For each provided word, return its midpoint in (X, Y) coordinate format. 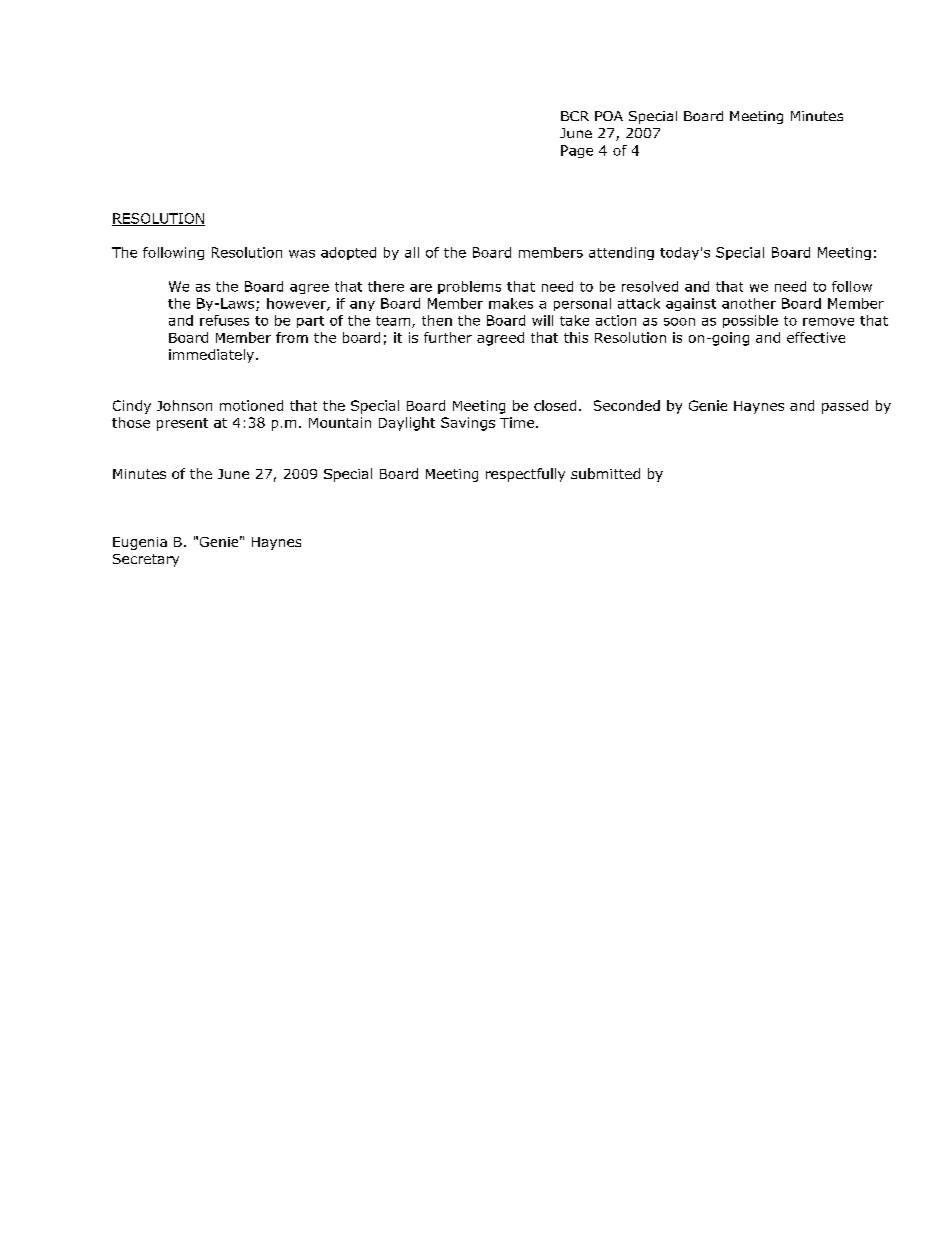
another (749, 303)
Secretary (146, 560)
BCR (575, 116)
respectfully (525, 475)
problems (469, 287)
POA (609, 116)
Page (577, 151)
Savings (468, 424)
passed (845, 407)
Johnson (184, 405)
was (302, 254)
